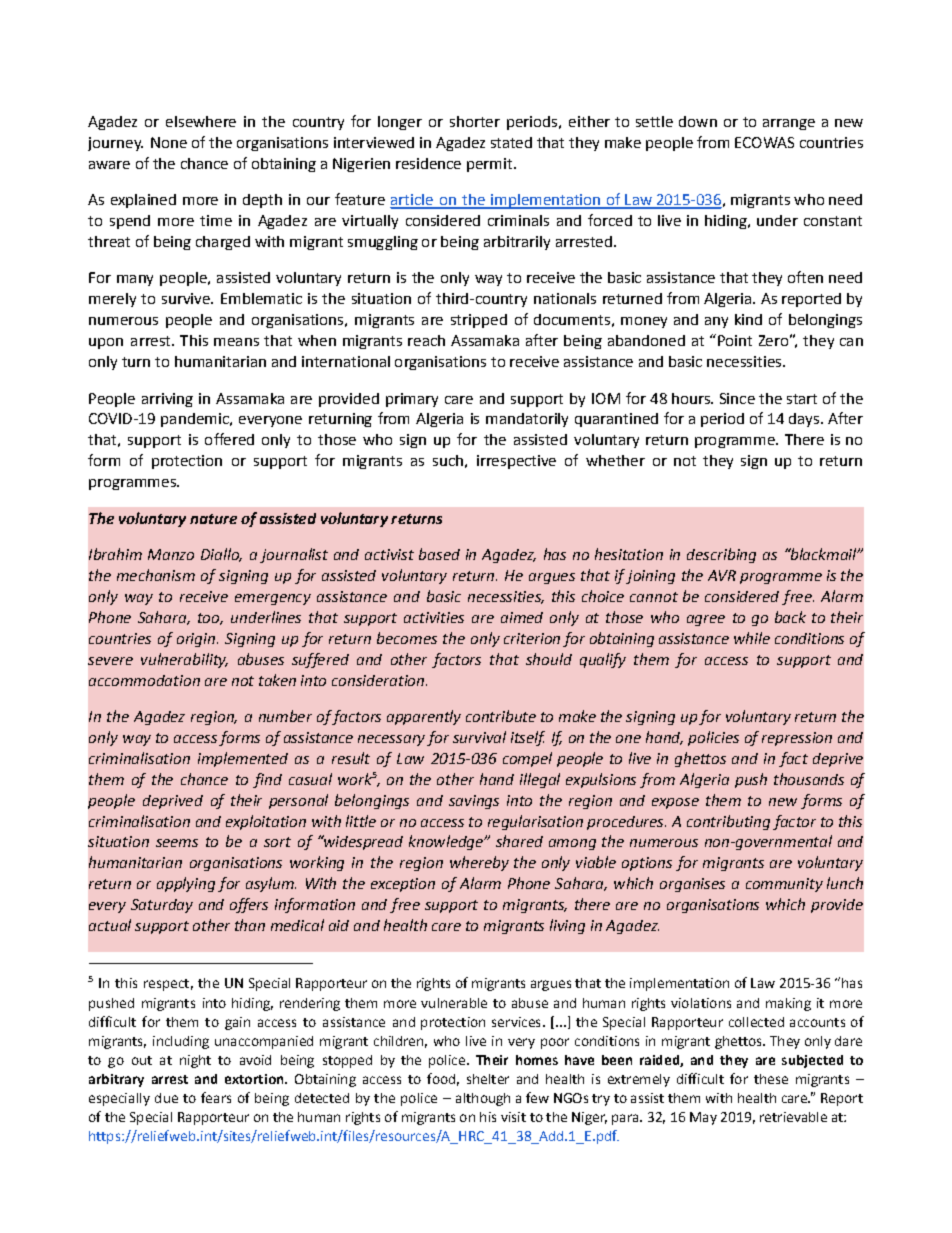 This image has height=1233, width=952. What do you see at coordinates (491, 165) in the image?
I see `permit` at bounding box center [491, 165].
